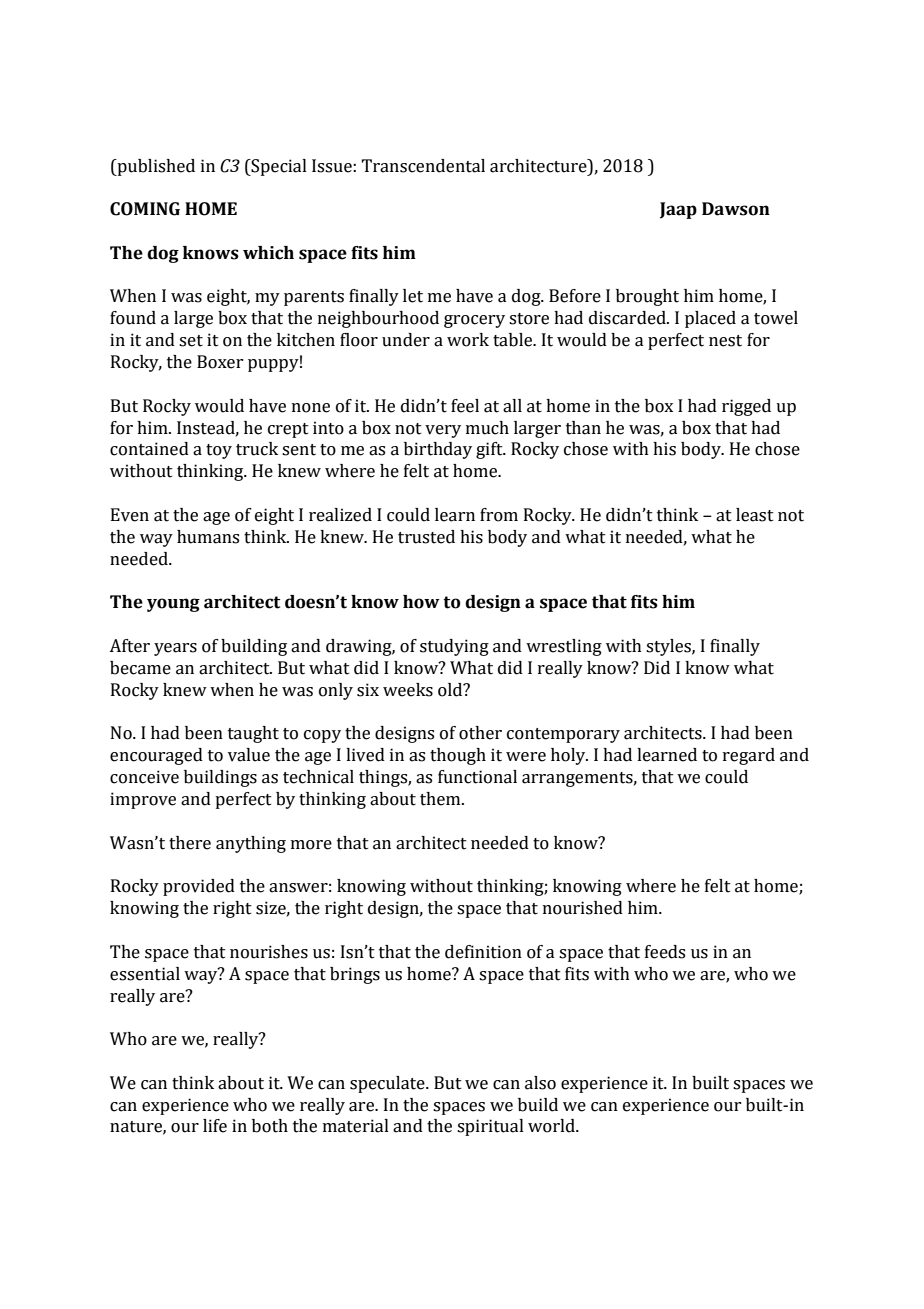 This screenshot has height=1309, width=924. I want to click on life, so click(215, 1126).
